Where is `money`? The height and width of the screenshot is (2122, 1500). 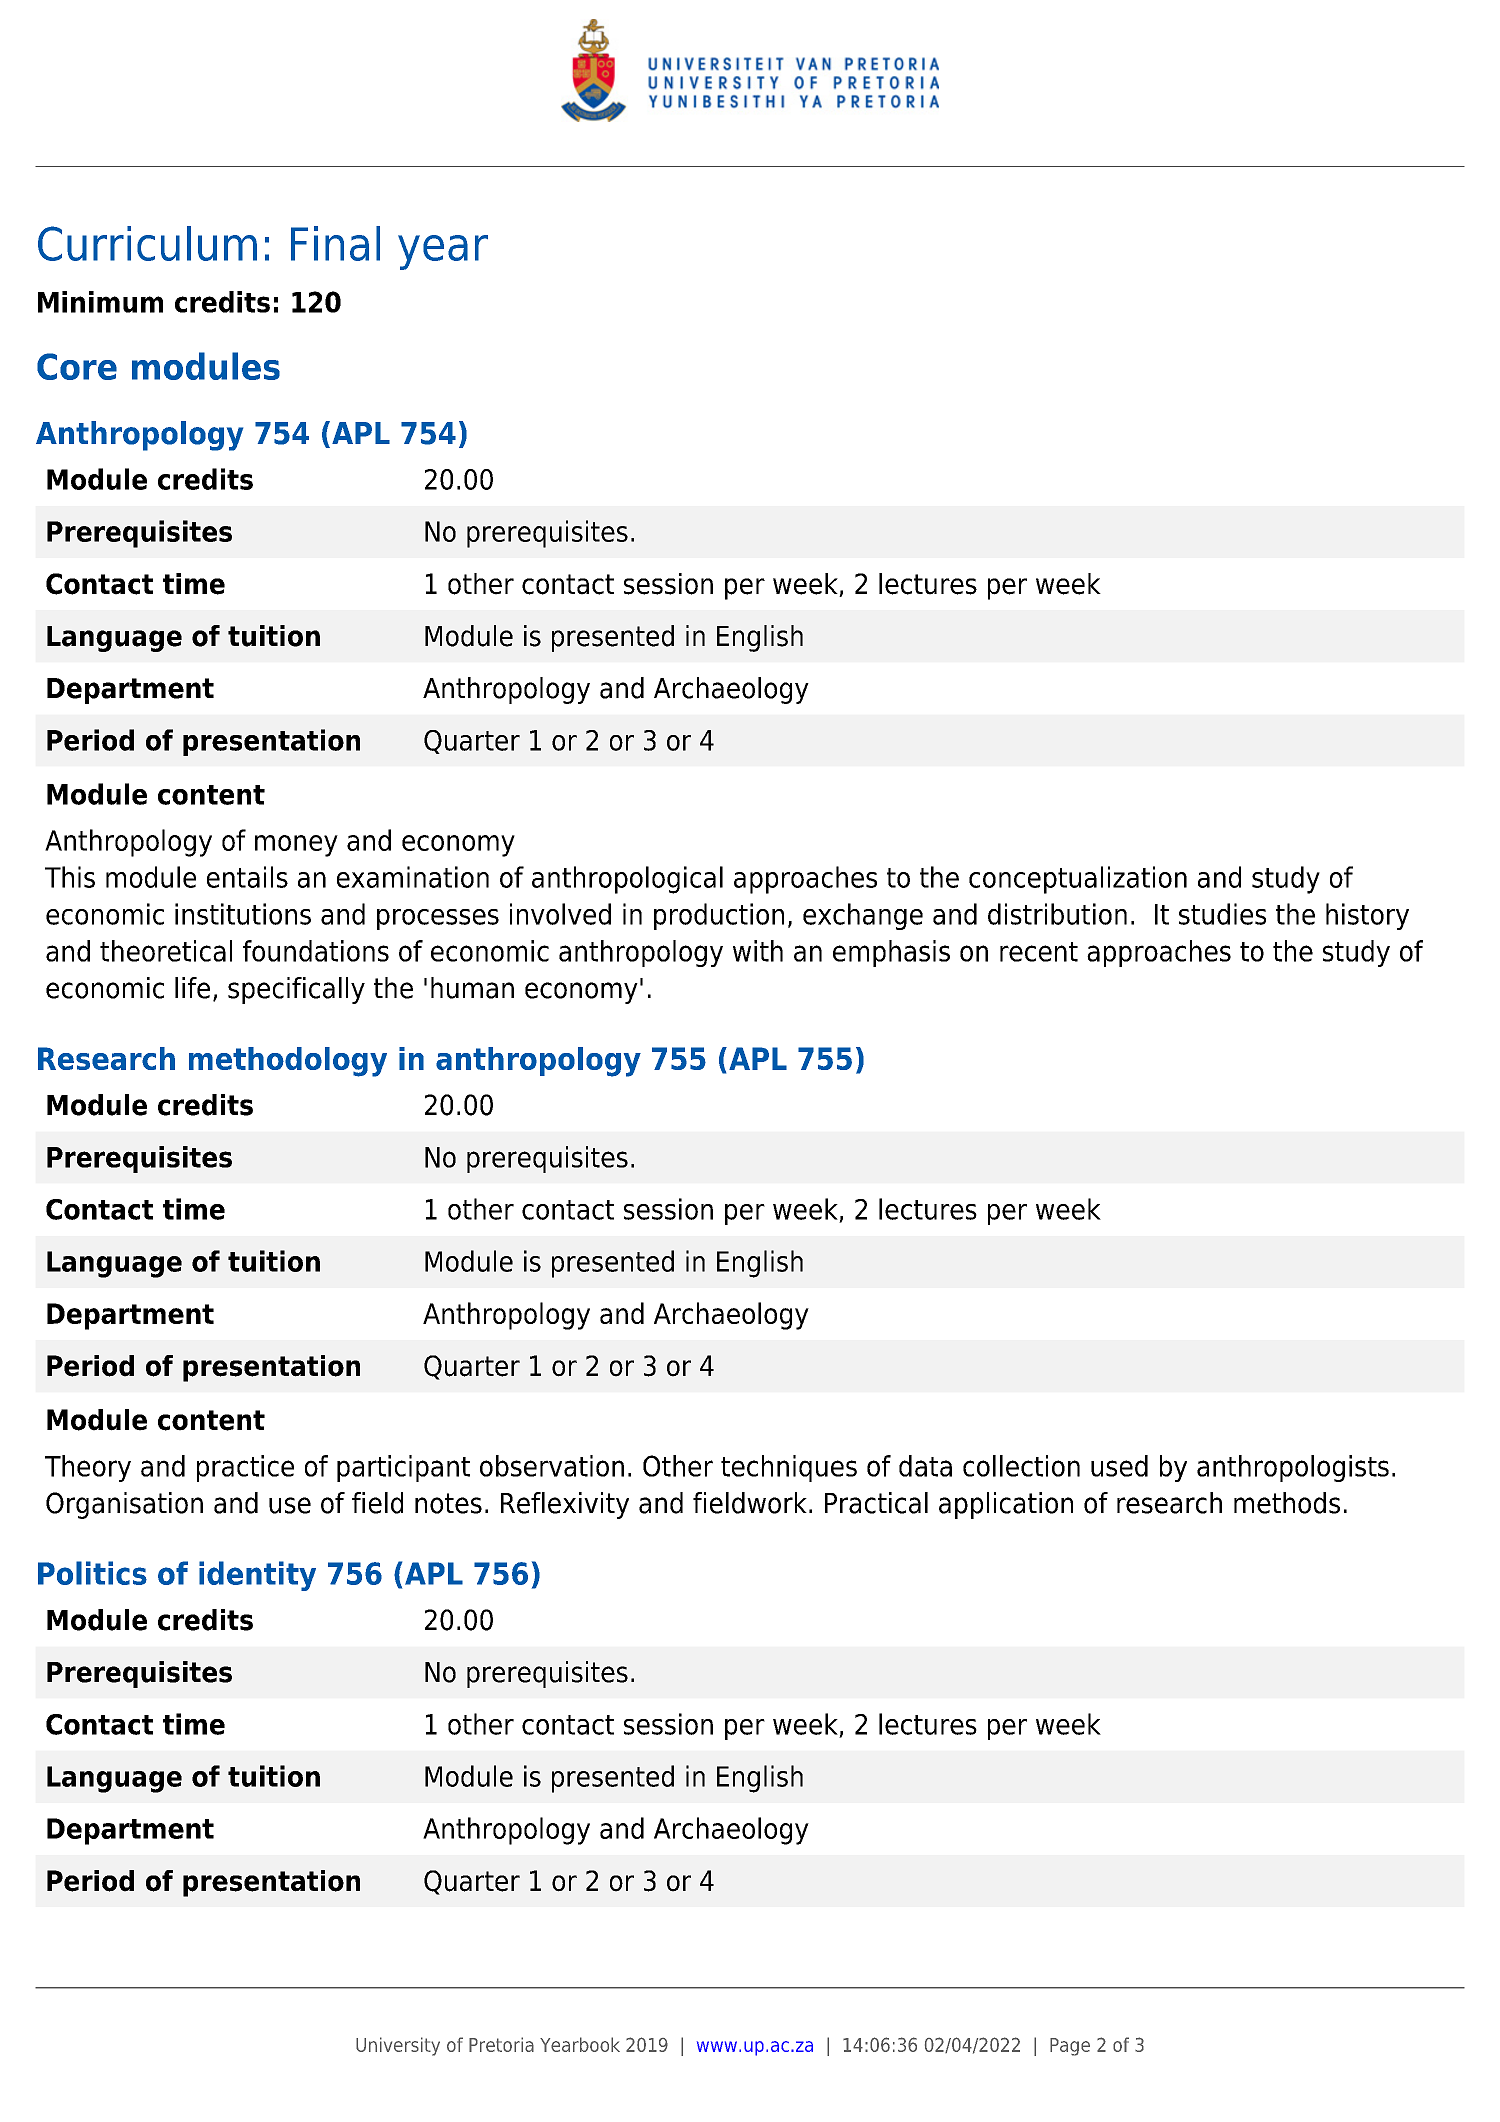 money is located at coordinates (296, 846).
